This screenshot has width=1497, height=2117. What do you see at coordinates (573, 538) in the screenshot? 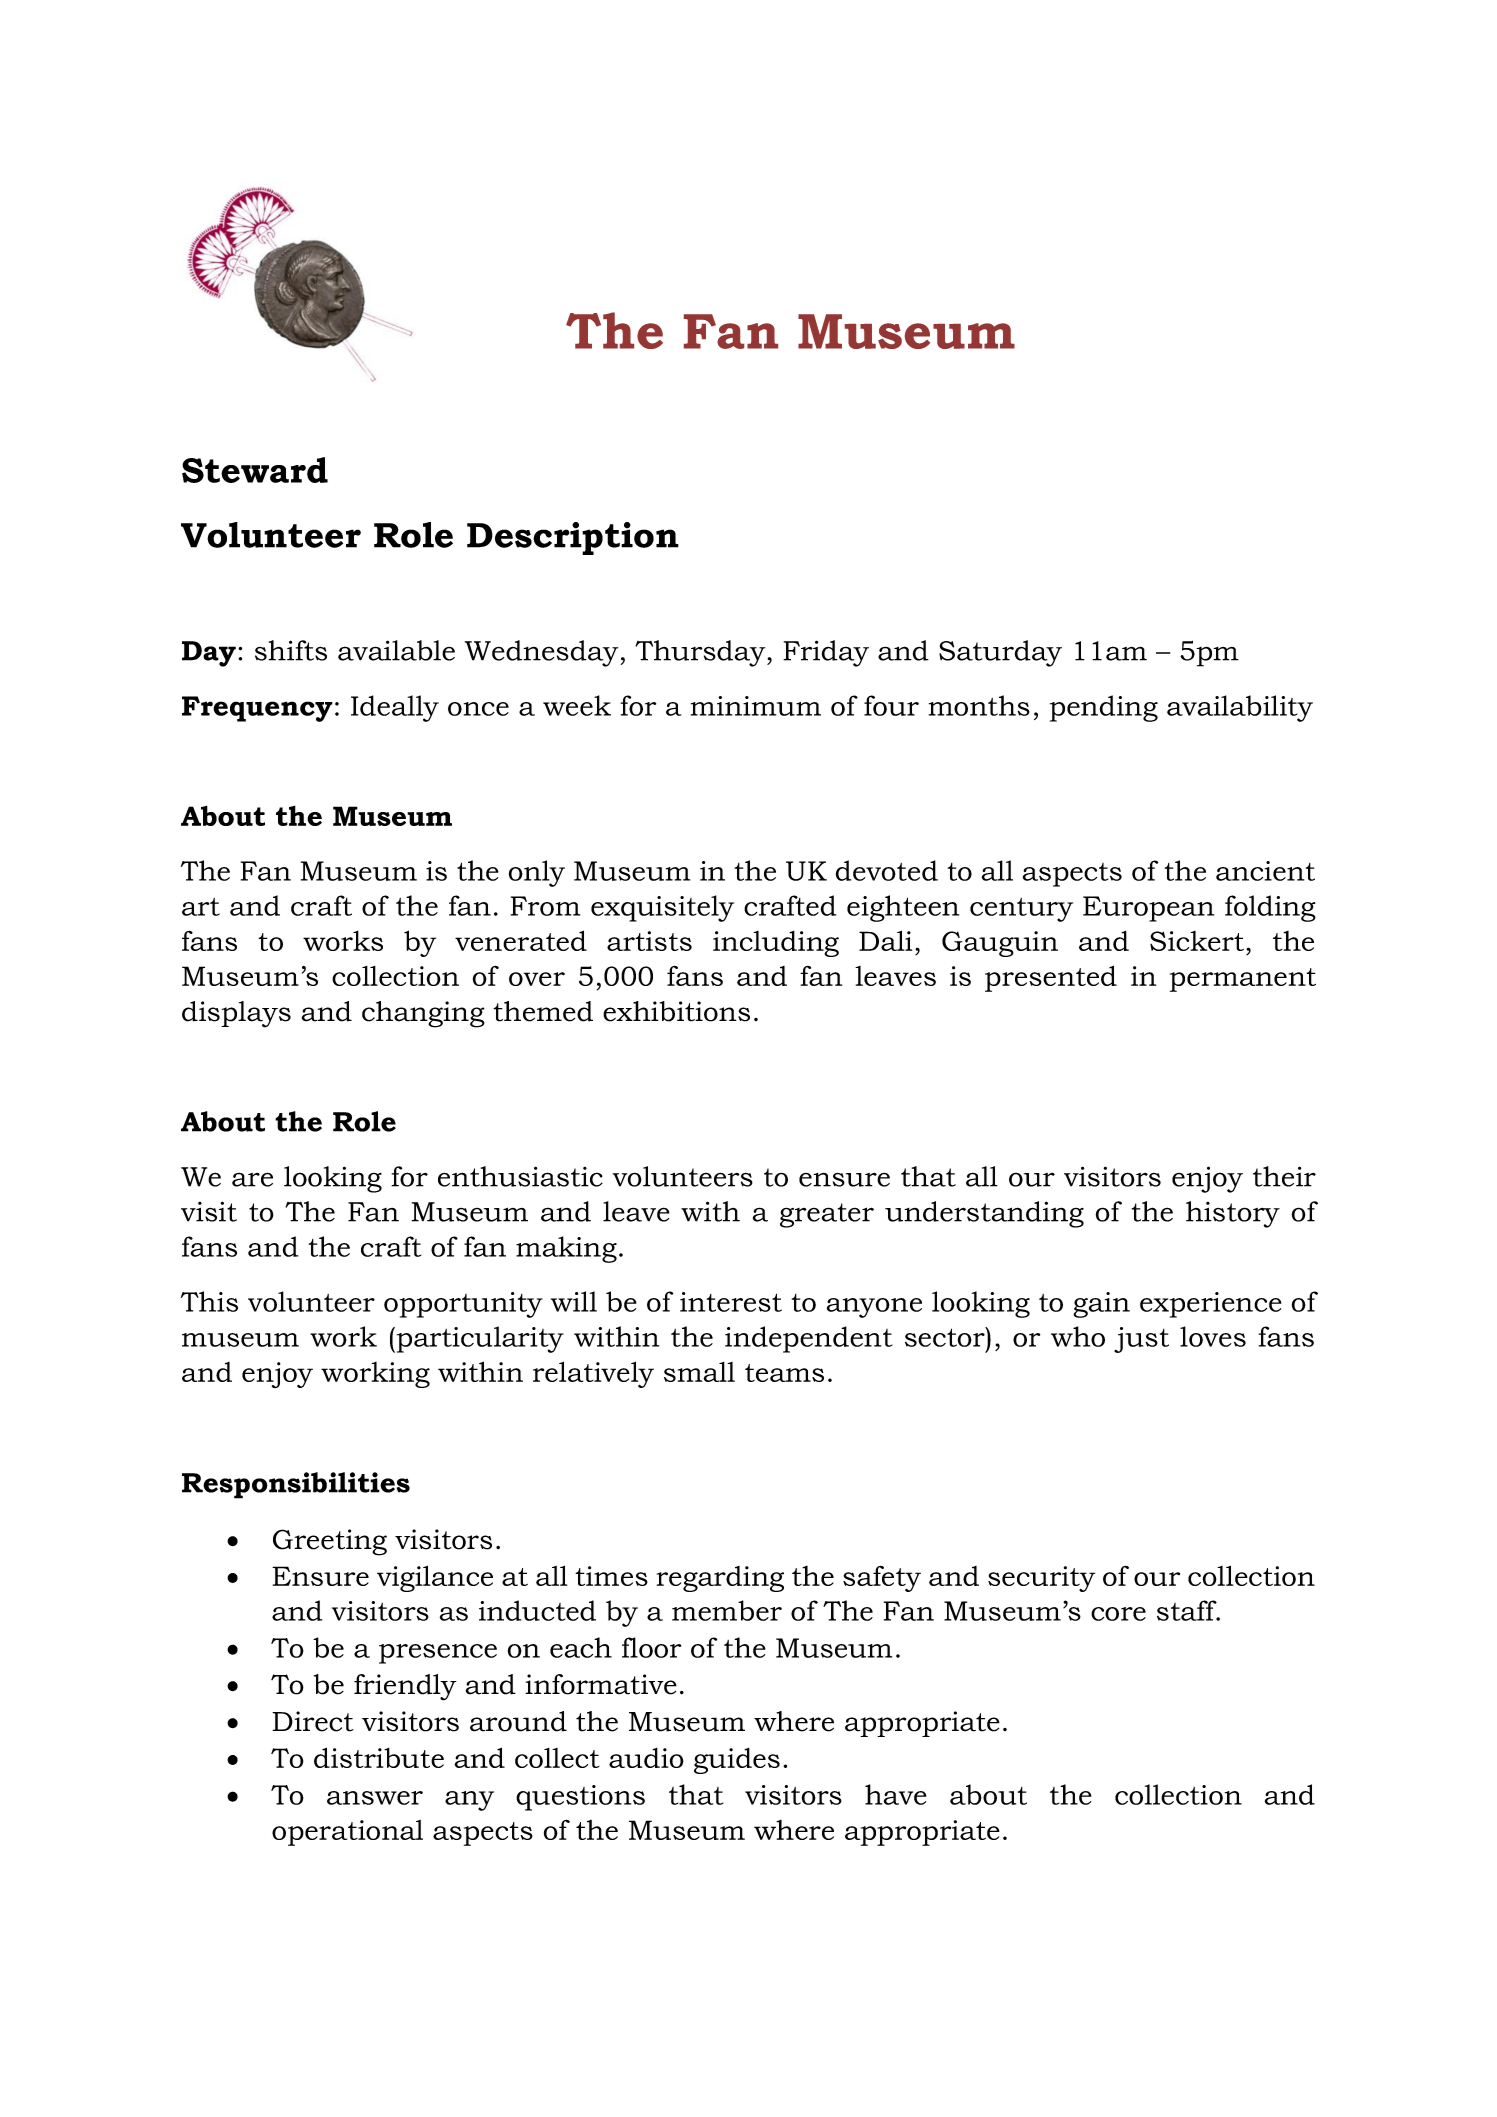
I see `Description` at bounding box center [573, 538].
